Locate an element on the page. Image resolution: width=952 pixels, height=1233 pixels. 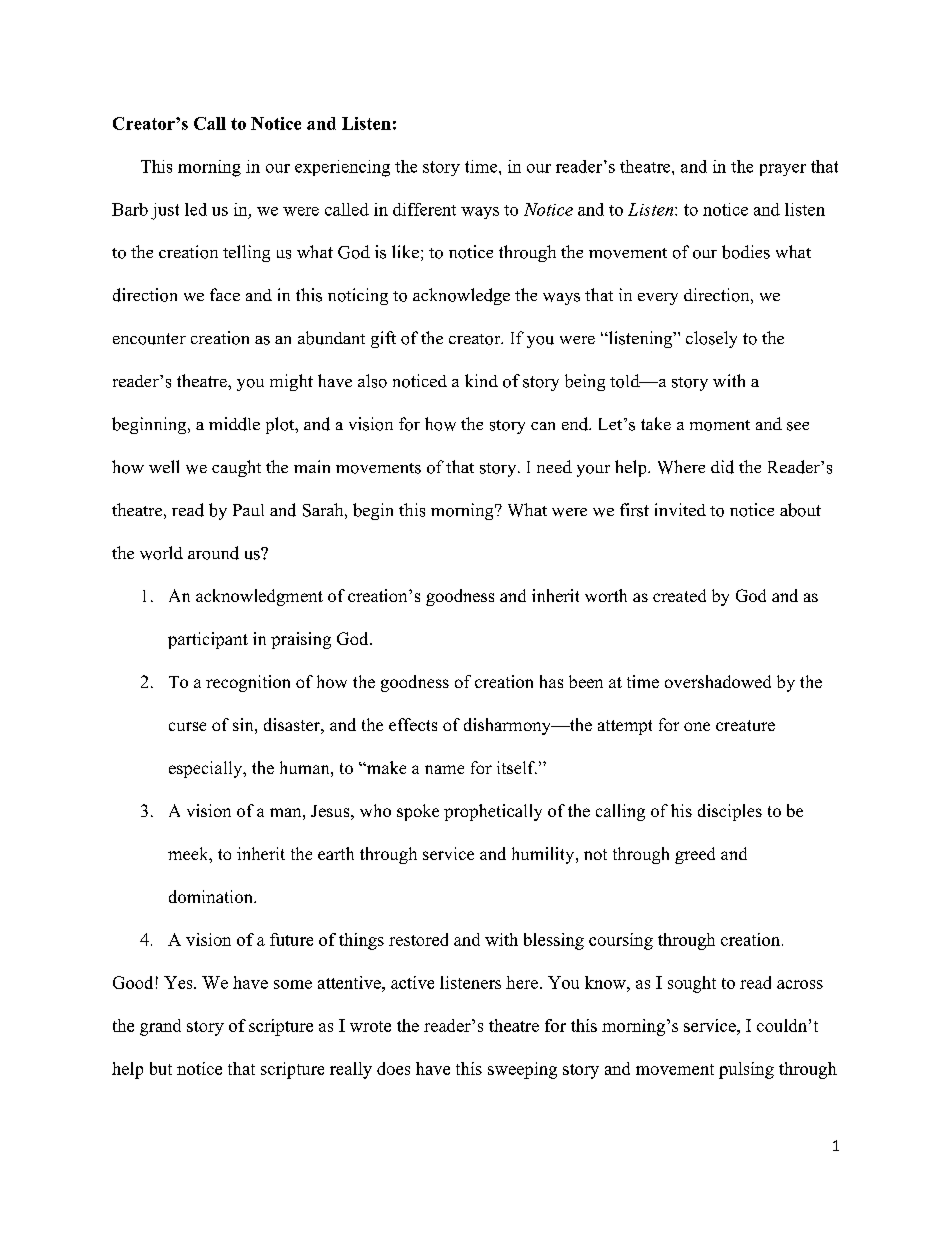
just is located at coordinates (165, 211).
